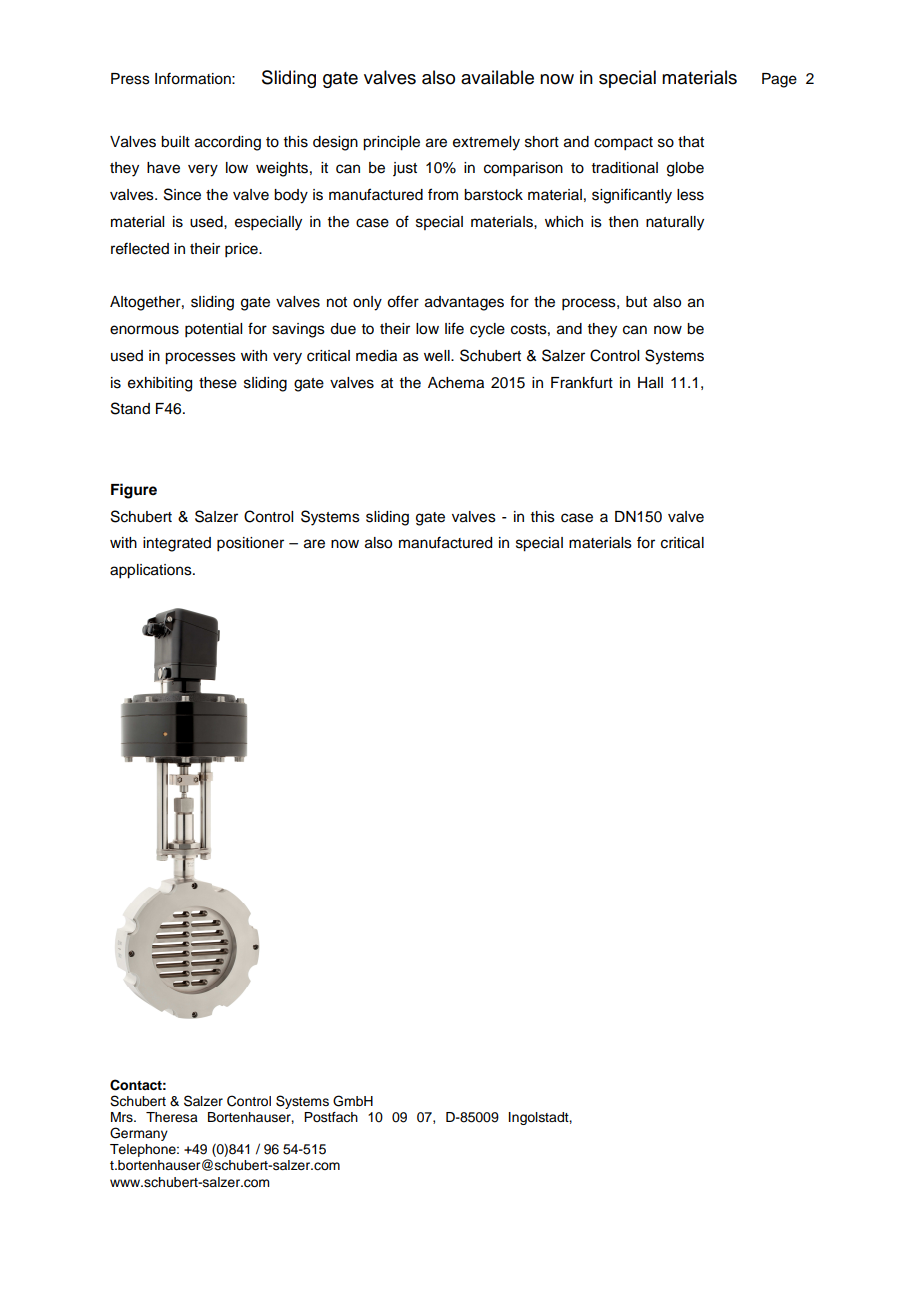 This screenshot has height=1308, width=924. What do you see at coordinates (134, 491) in the screenshot?
I see `Figure` at bounding box center [134, 491].
